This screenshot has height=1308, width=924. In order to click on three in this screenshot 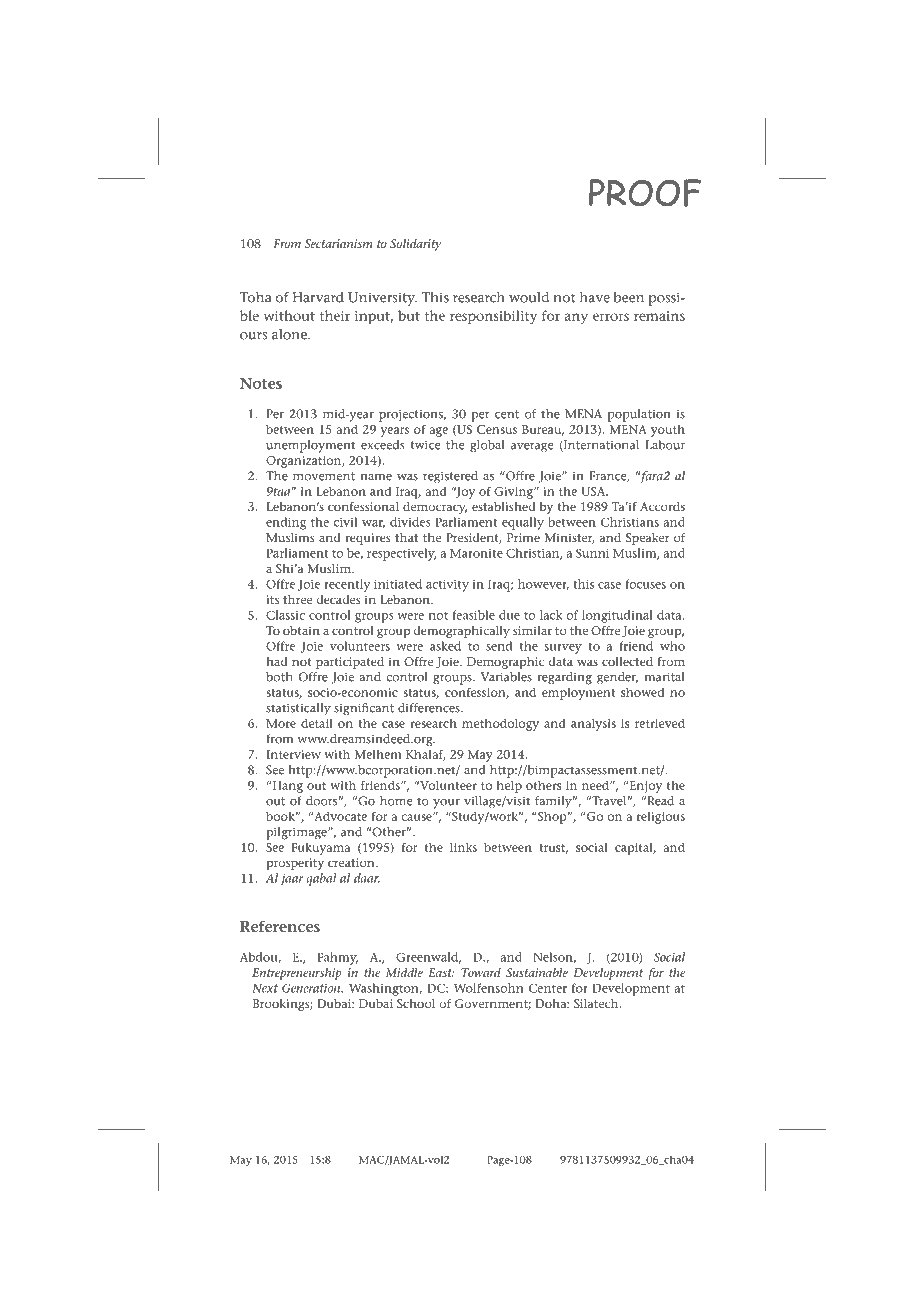, I will do `click(297, 599)`.
